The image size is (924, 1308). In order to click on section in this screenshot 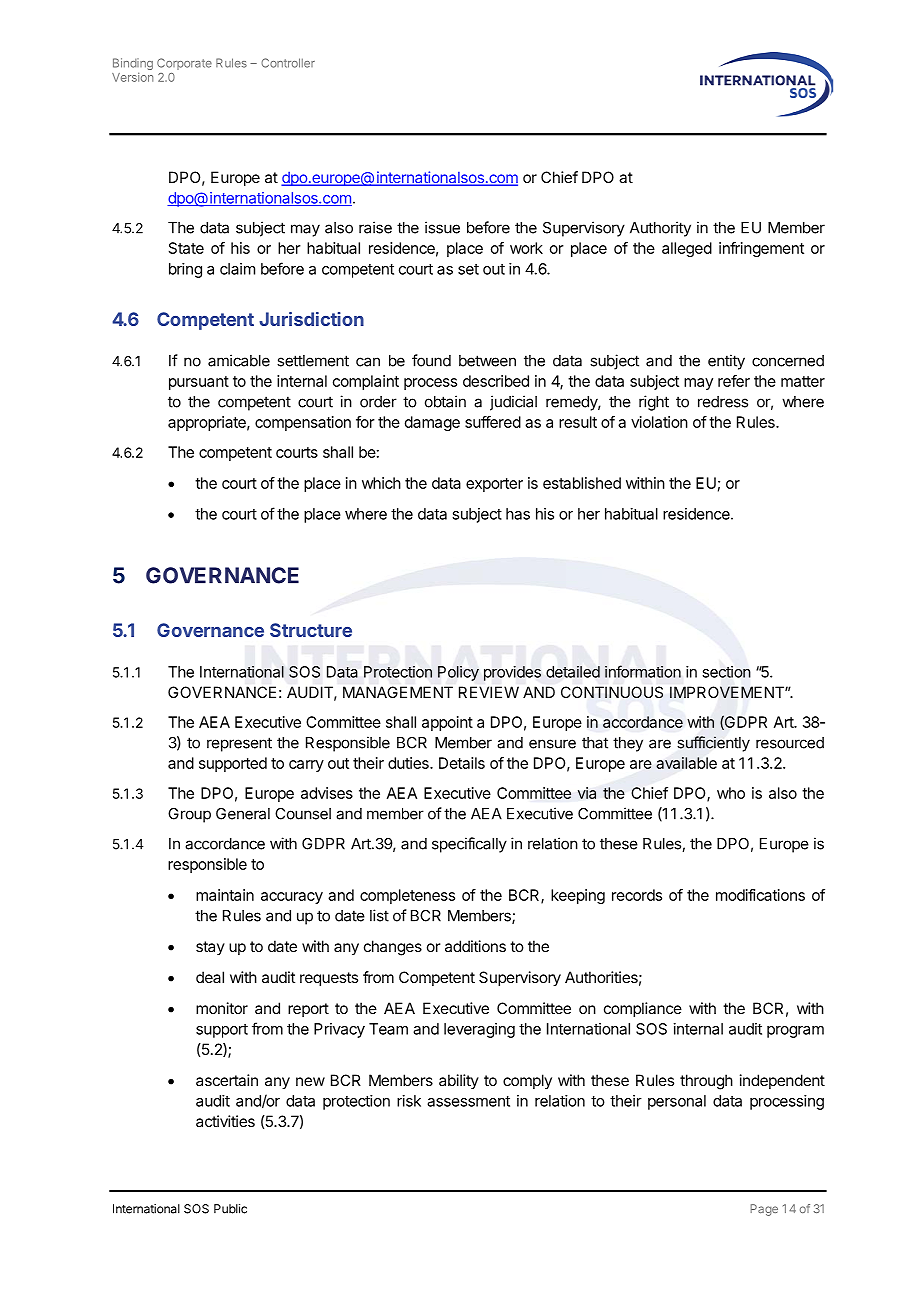, I will do `click(726, 672)`.
